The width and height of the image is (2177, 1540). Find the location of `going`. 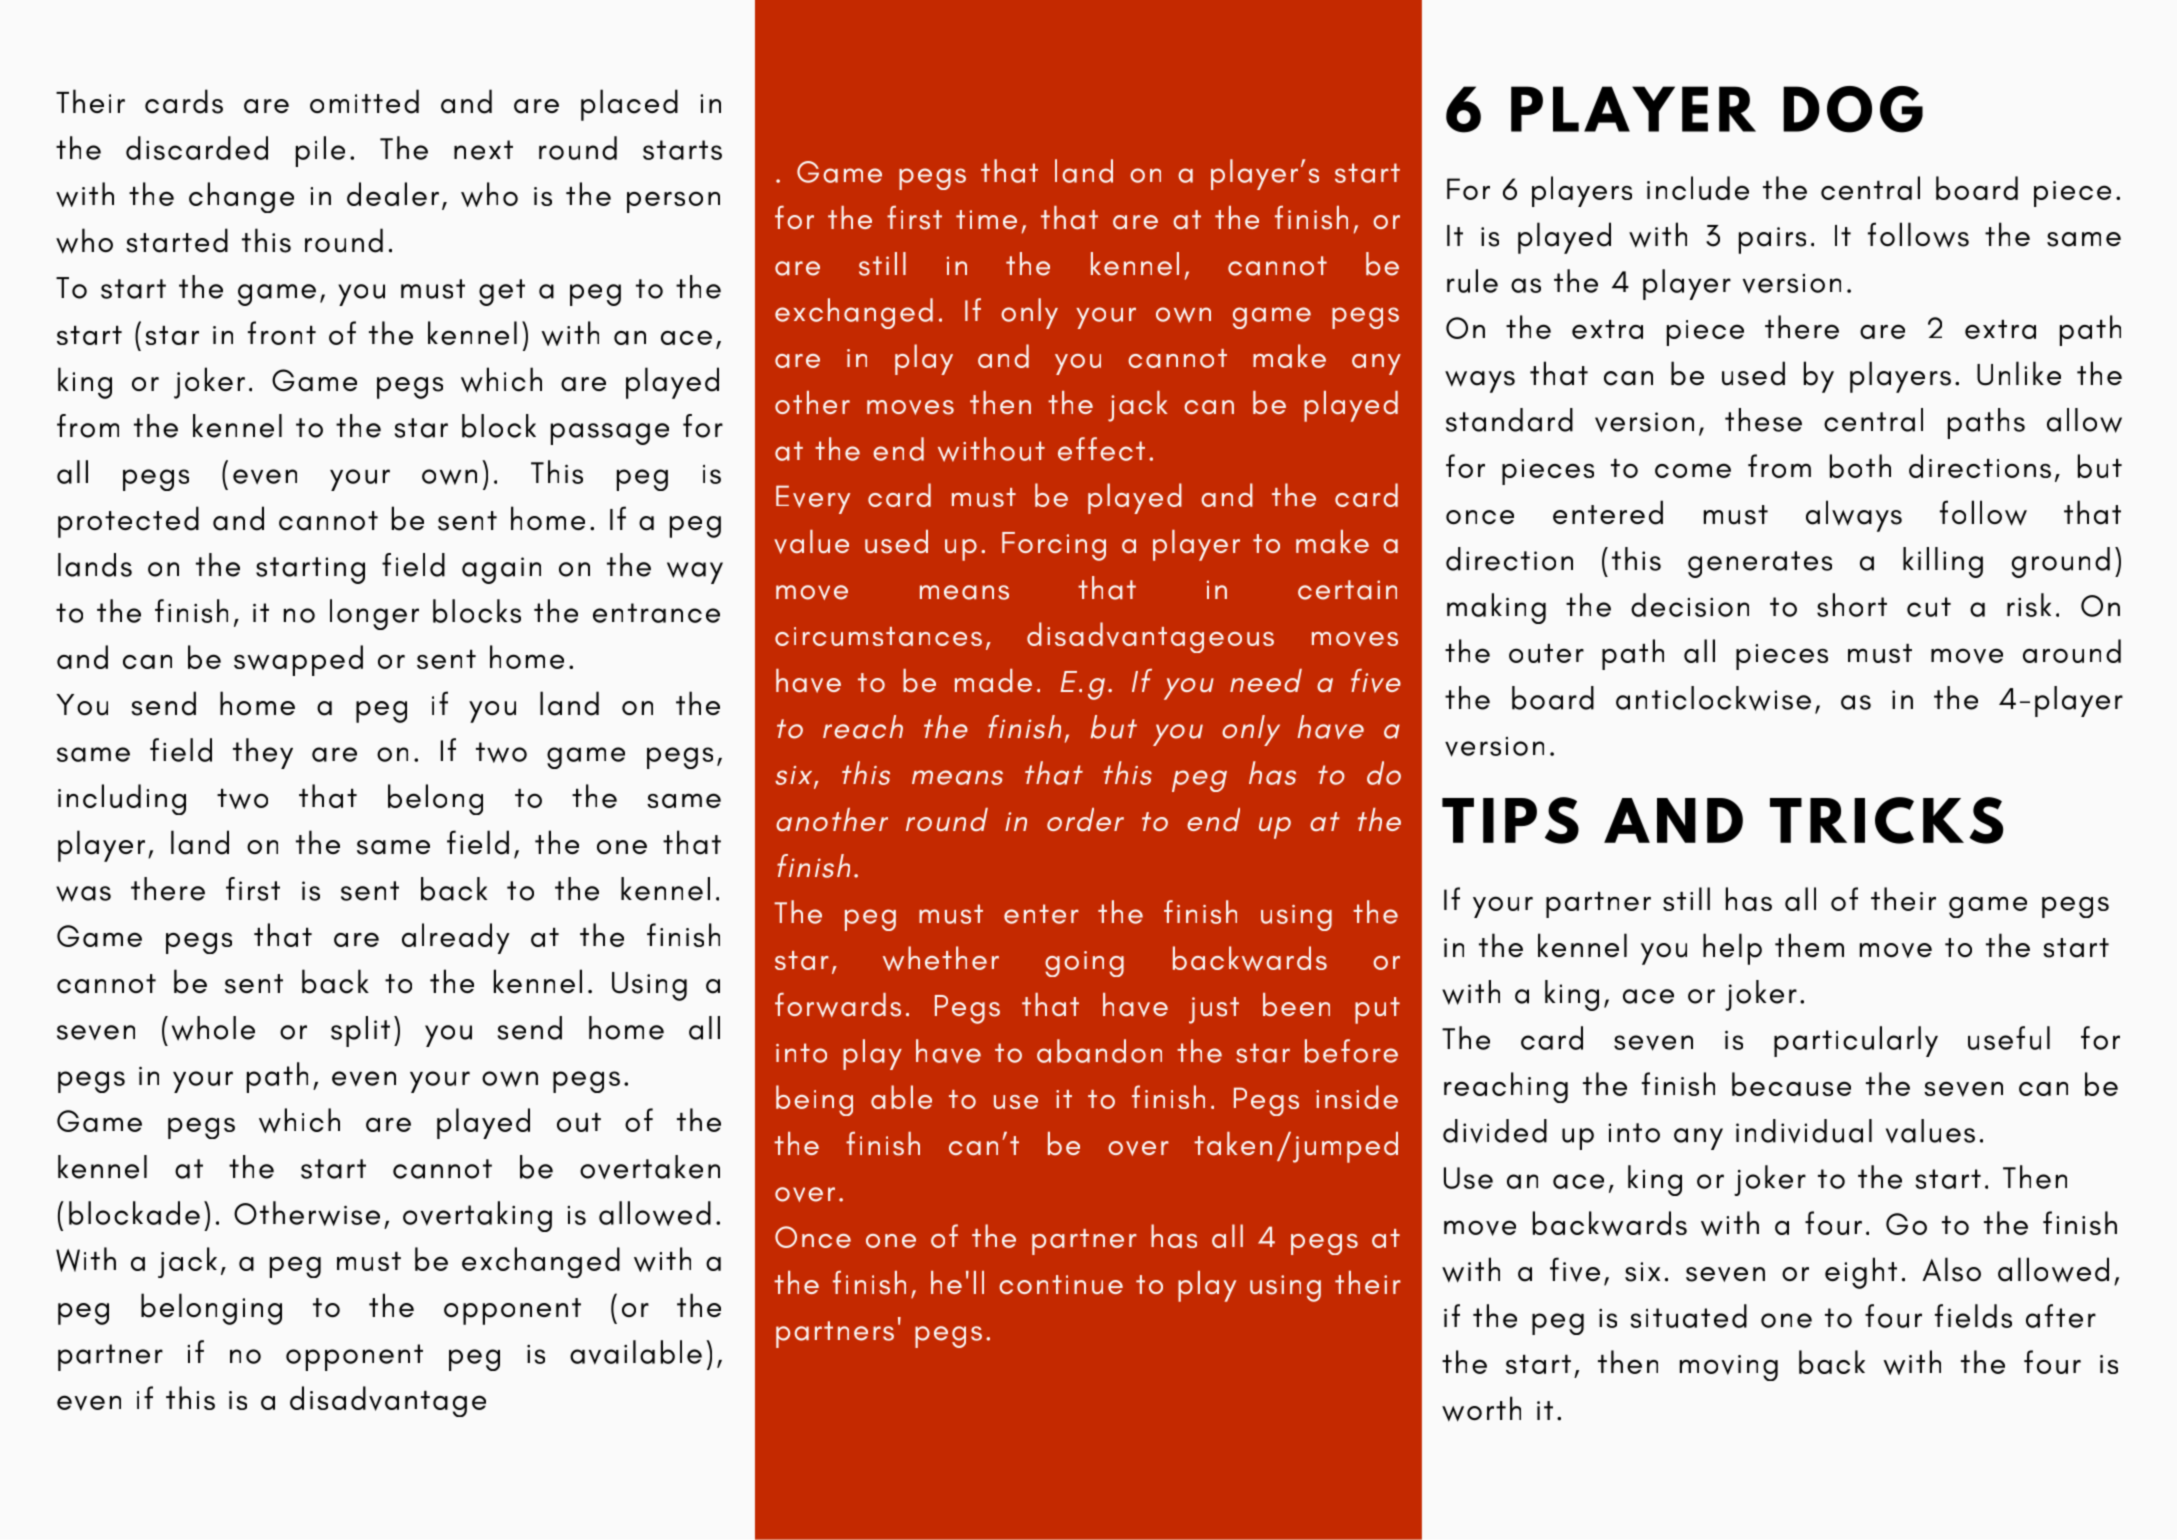

going is located at coordinates (1084, 964).
